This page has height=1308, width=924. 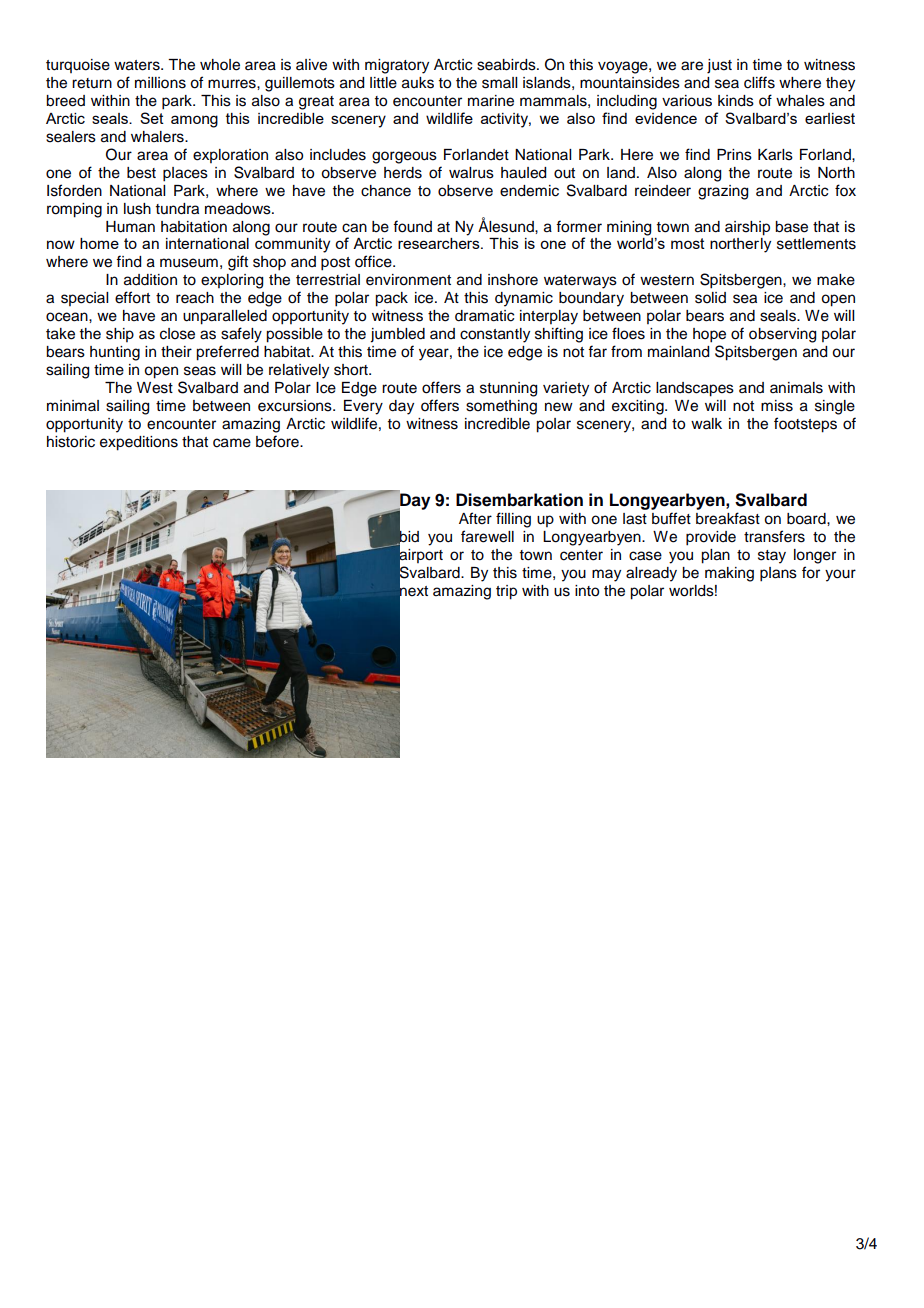 What do you see at coordinates (160, 83) in the page?
I see `millions` at bounding box center [160, 83].
